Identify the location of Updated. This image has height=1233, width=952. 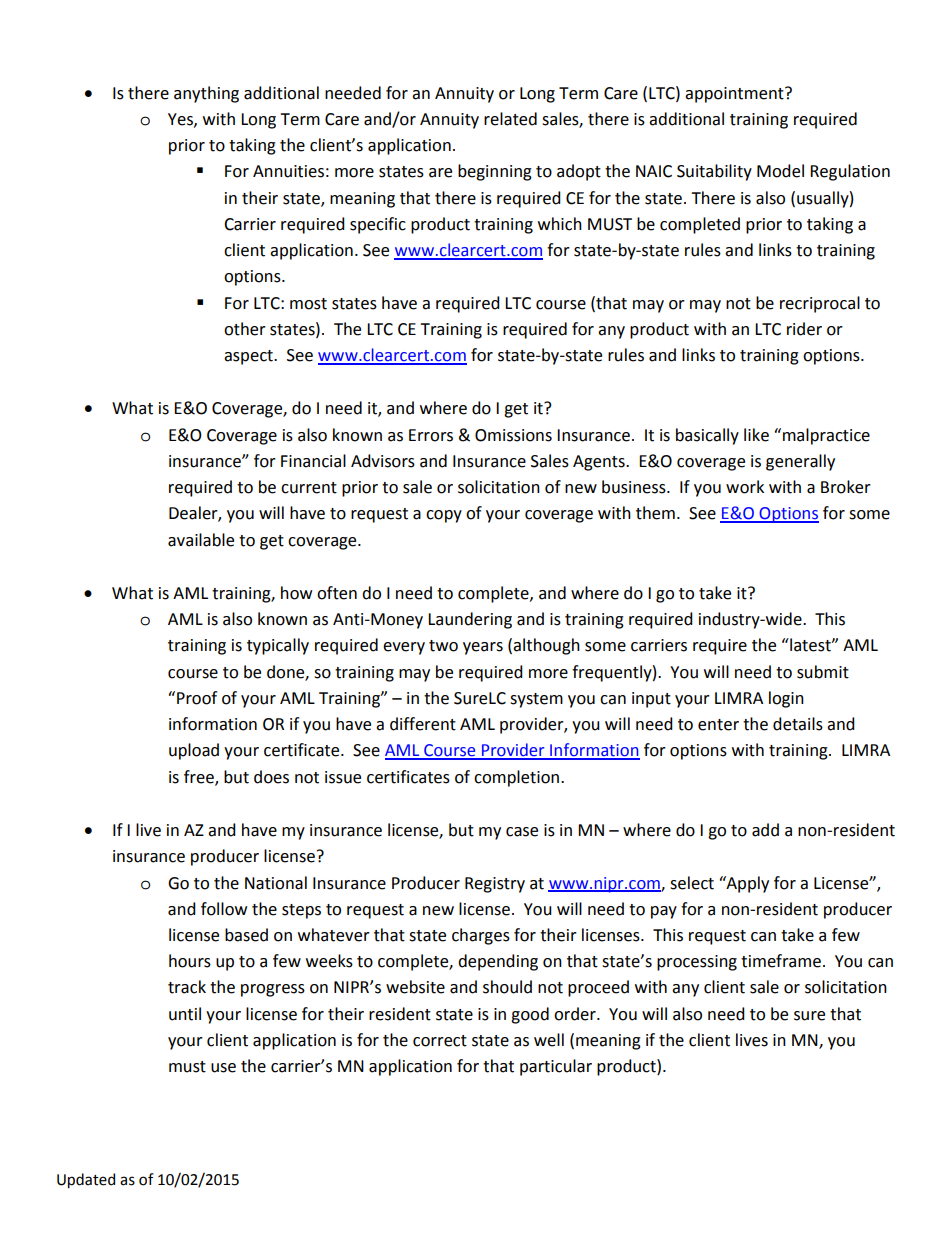
(86, 1180).
